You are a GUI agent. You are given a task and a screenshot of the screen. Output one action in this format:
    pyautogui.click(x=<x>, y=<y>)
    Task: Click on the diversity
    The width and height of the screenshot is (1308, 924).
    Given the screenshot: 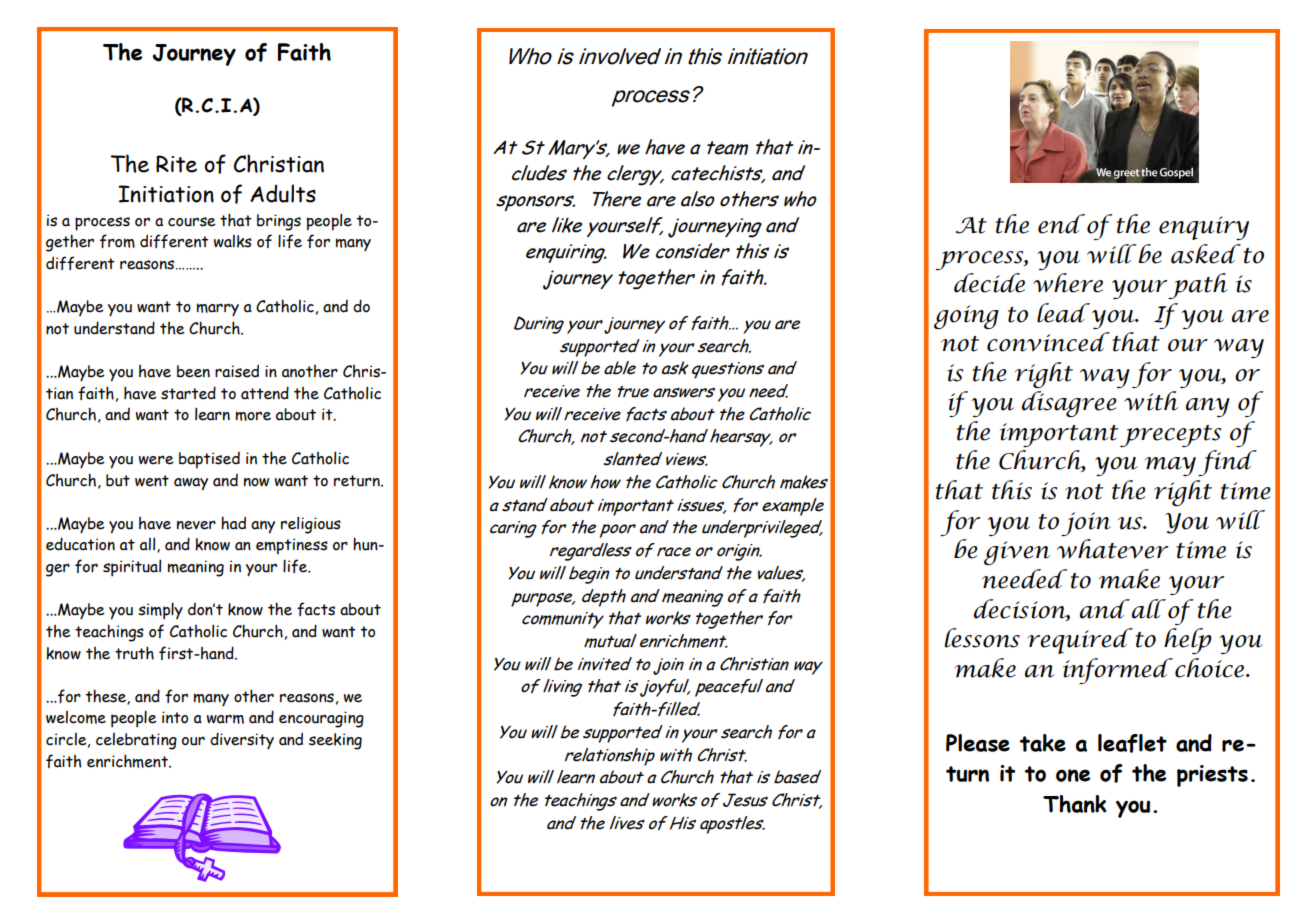 What is the action you would take?
    pyautogui.click(x=242, y=741)
